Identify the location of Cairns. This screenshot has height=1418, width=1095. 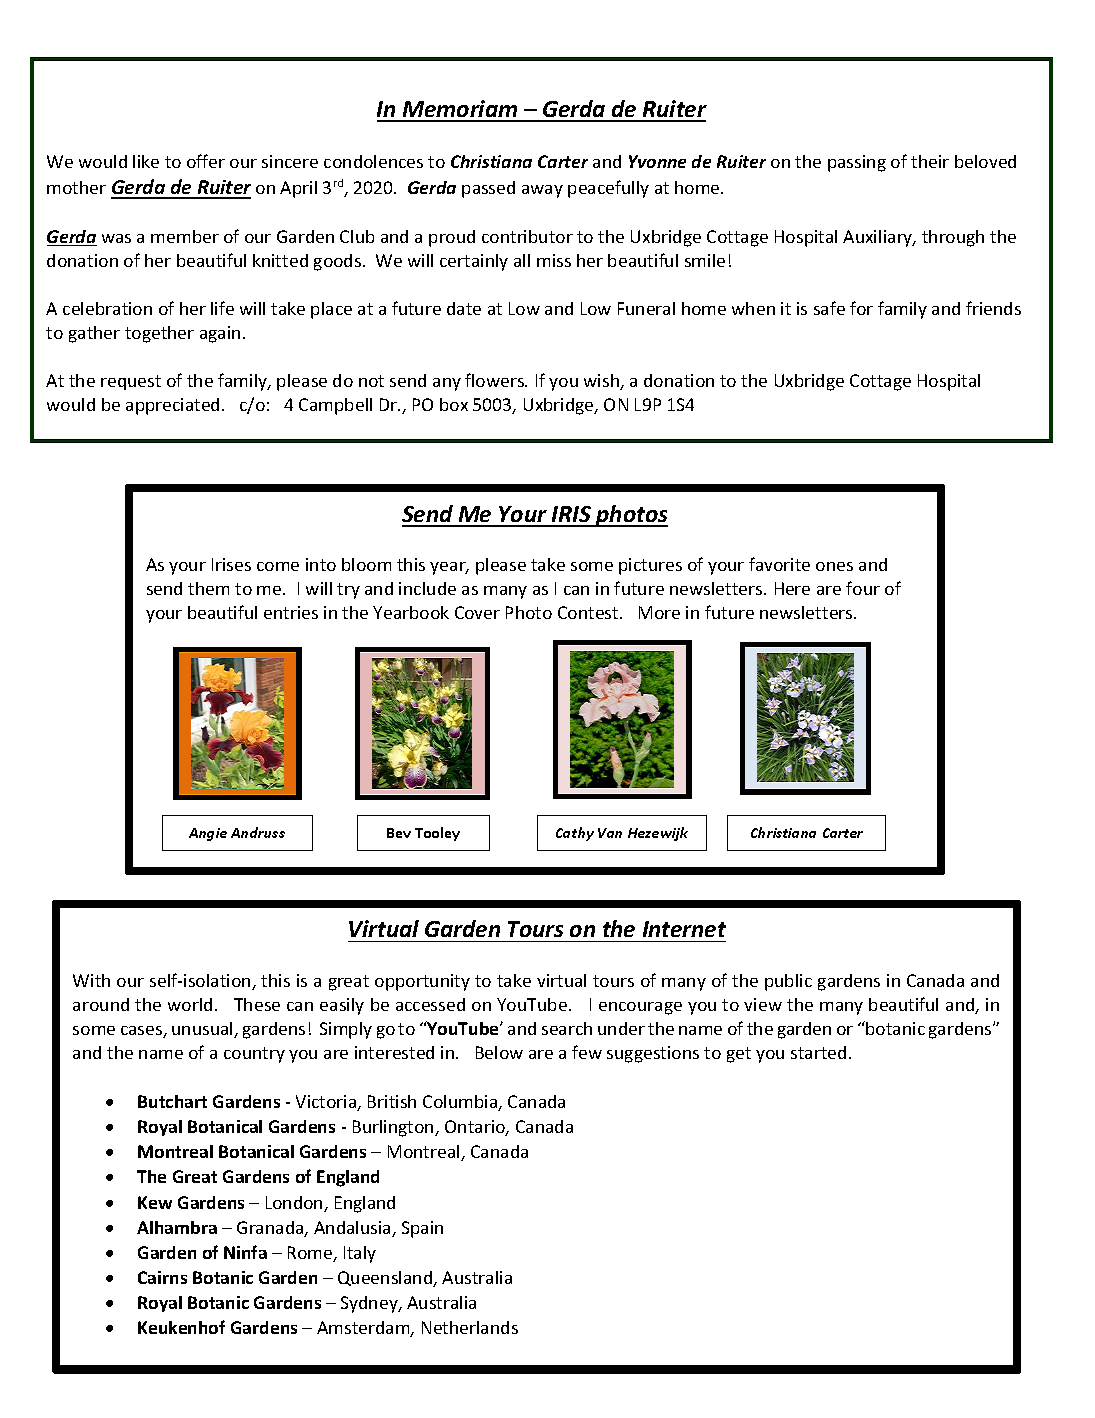
(162, 1277).
